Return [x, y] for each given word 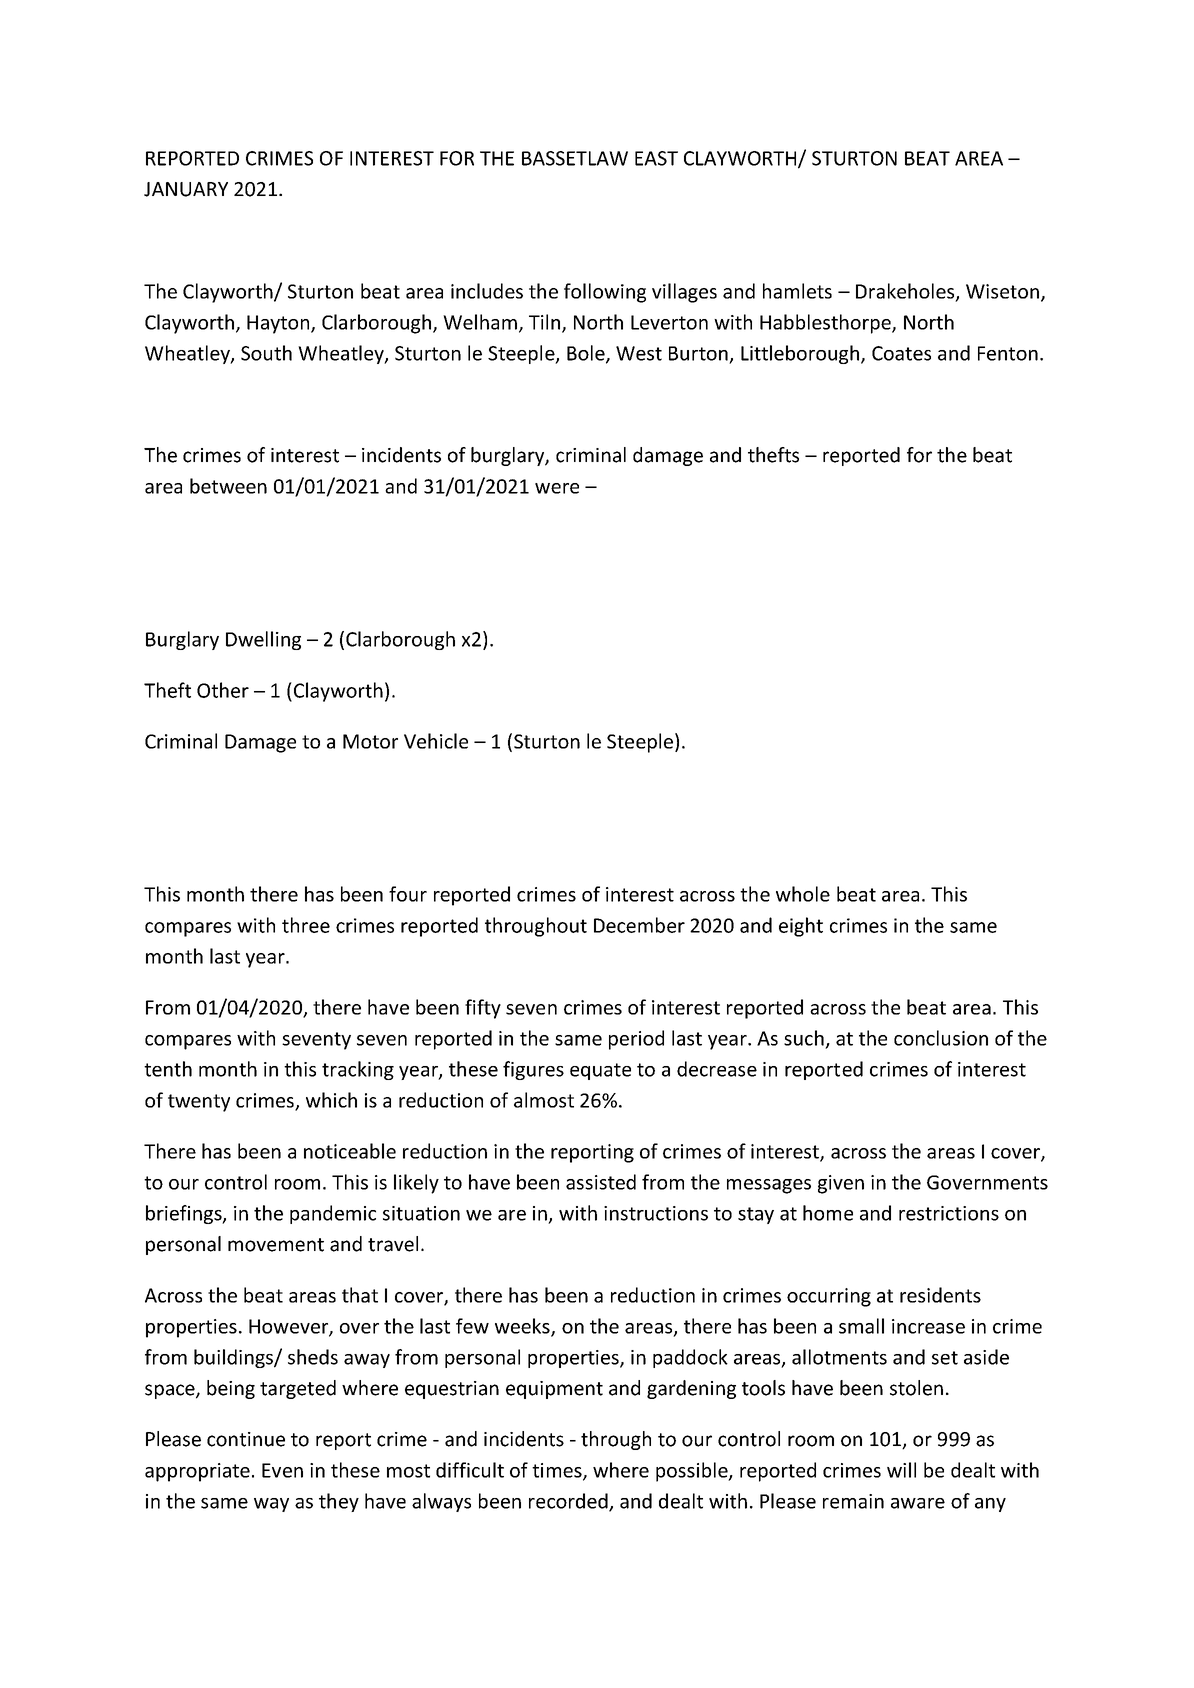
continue [246, 1439]
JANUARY [186, 189]
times [558, 1471]
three [306, 925]
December [639, 925]
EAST [656, 158]
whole [803, 894]
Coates [901, 353]
